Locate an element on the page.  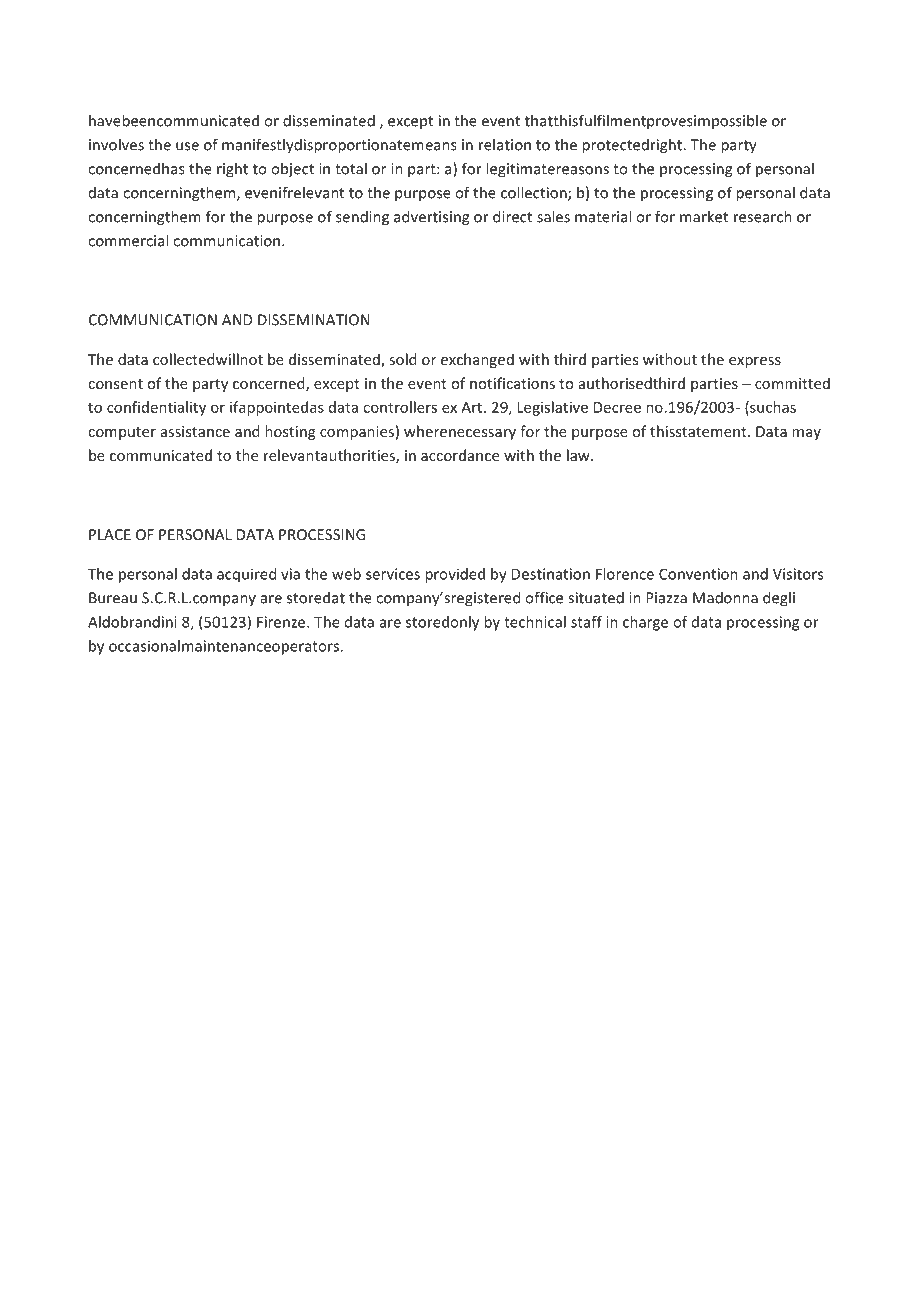
Madonna is located at coordinates (725, 597).
